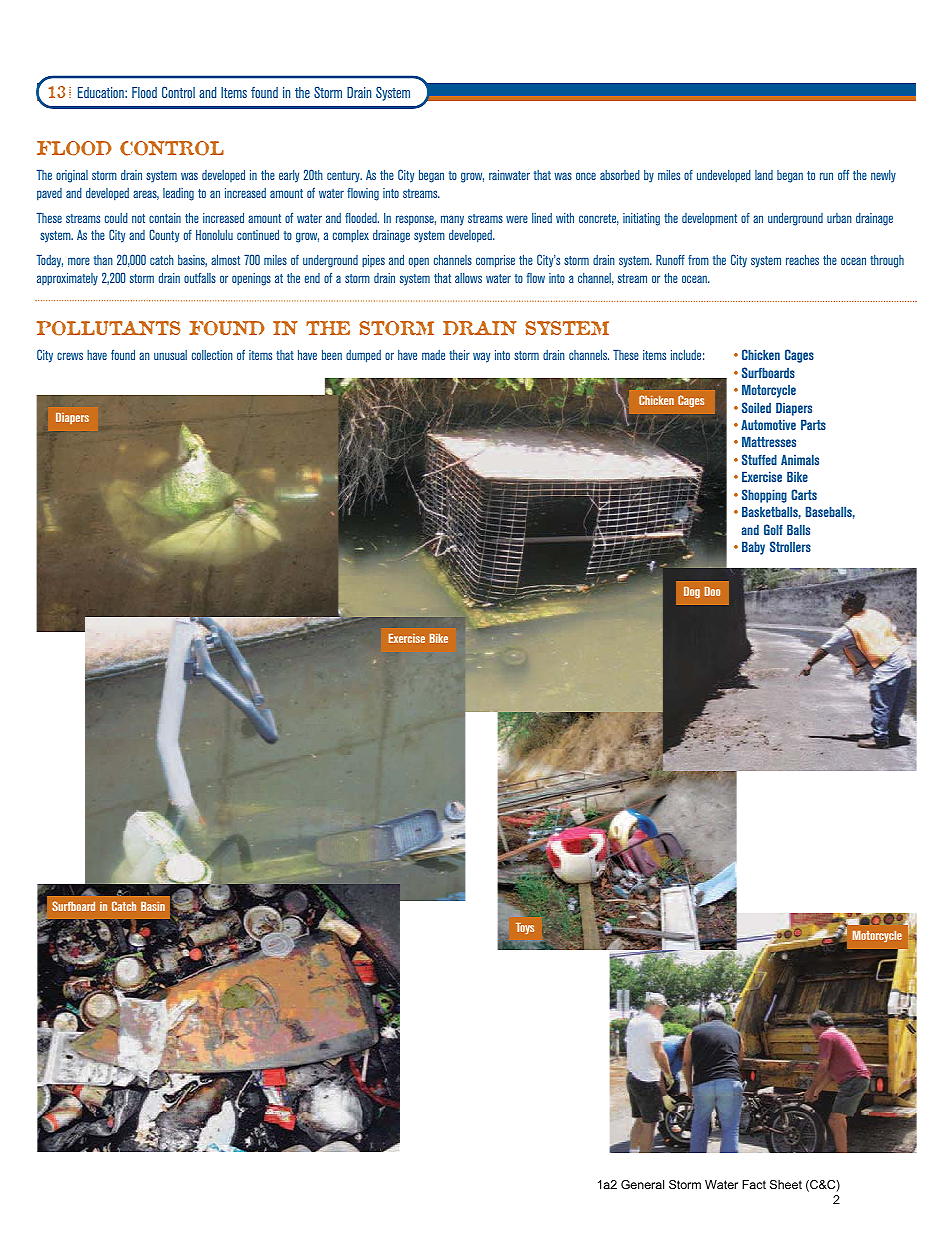  Describe the element at coordinates (692, 593) in the screenshot. I see `Dog` at that location.
